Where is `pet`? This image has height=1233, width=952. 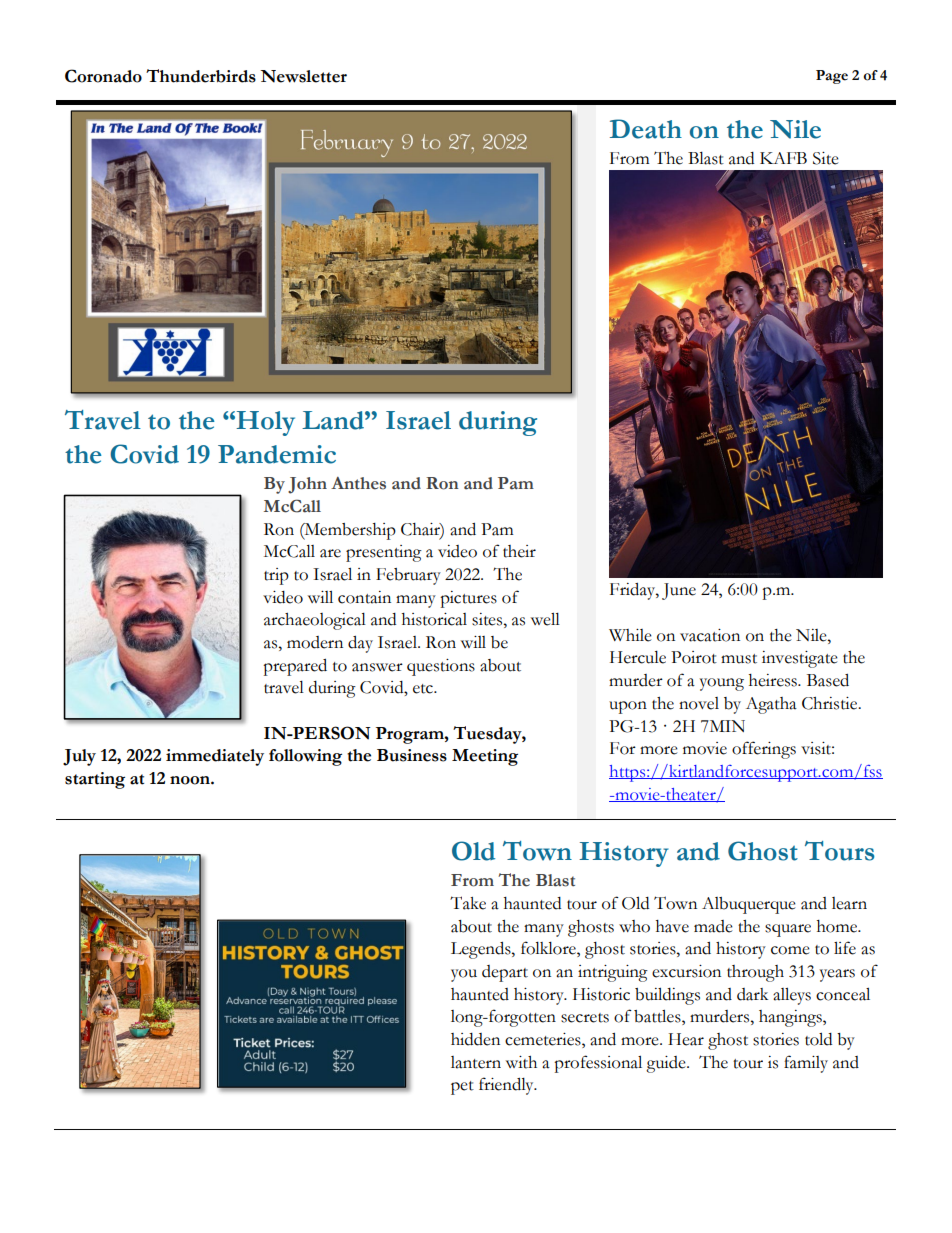
pet is located at coordinates (462, 1088).
